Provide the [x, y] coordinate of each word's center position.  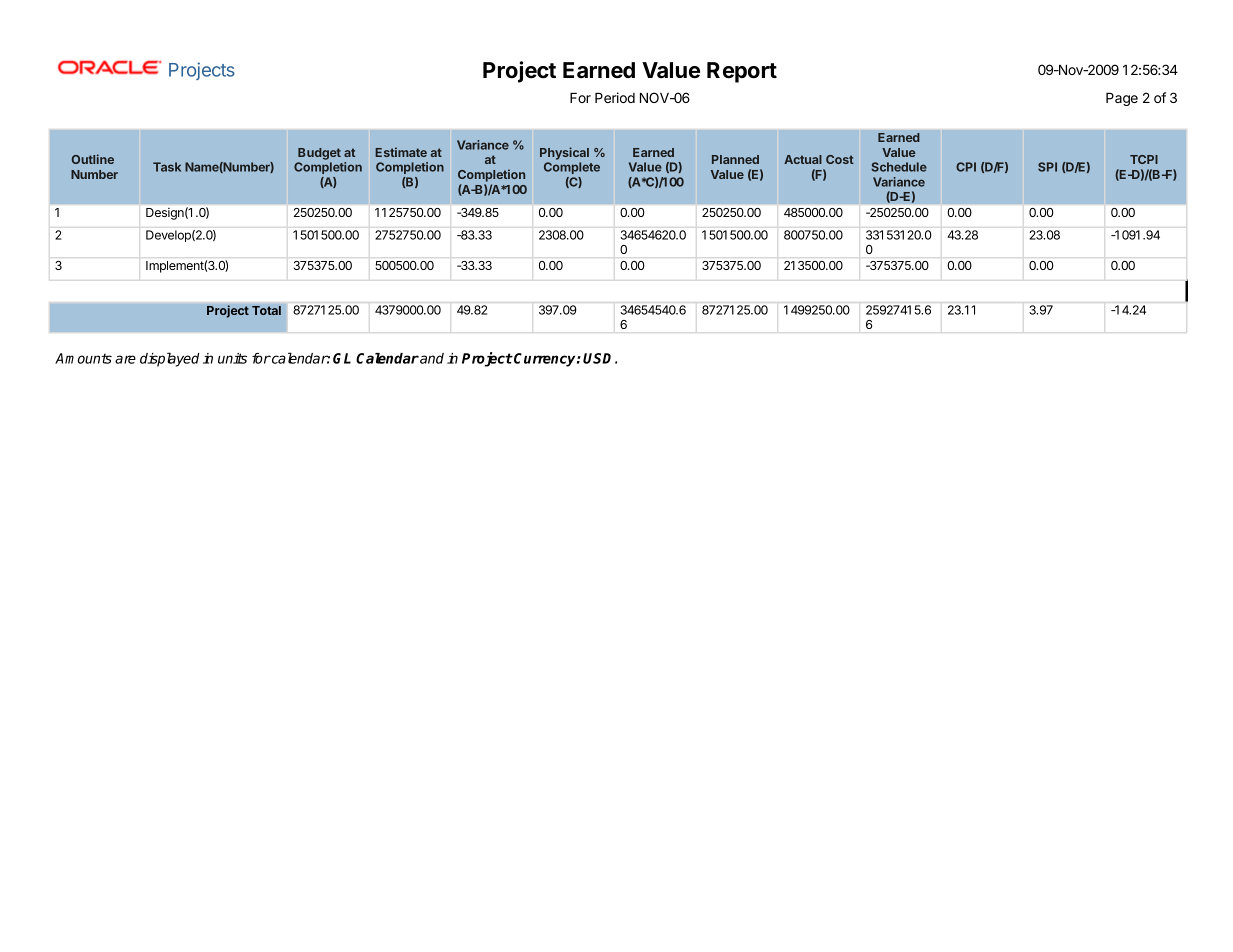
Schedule [899, 167]
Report [742, 72]
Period [615, 97]
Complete [572, 168]
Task [167, 167]
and [431, 358]
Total [266, 310]
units [232, 358]
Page [1122, 99]
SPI [1047, 167]
